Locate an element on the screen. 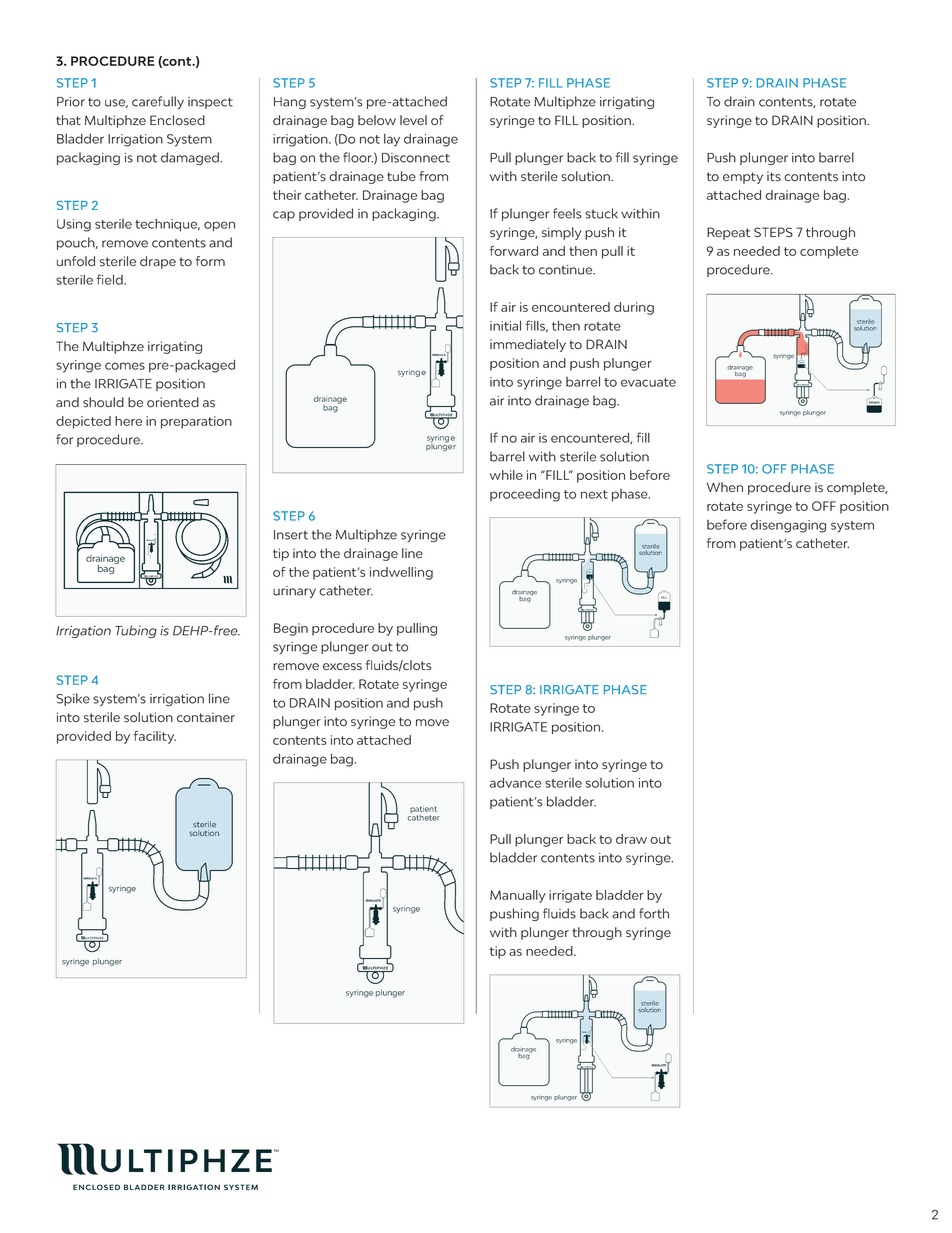 This screenshot has width=952, height=1233. empty is located at coordinates (743, 178).
